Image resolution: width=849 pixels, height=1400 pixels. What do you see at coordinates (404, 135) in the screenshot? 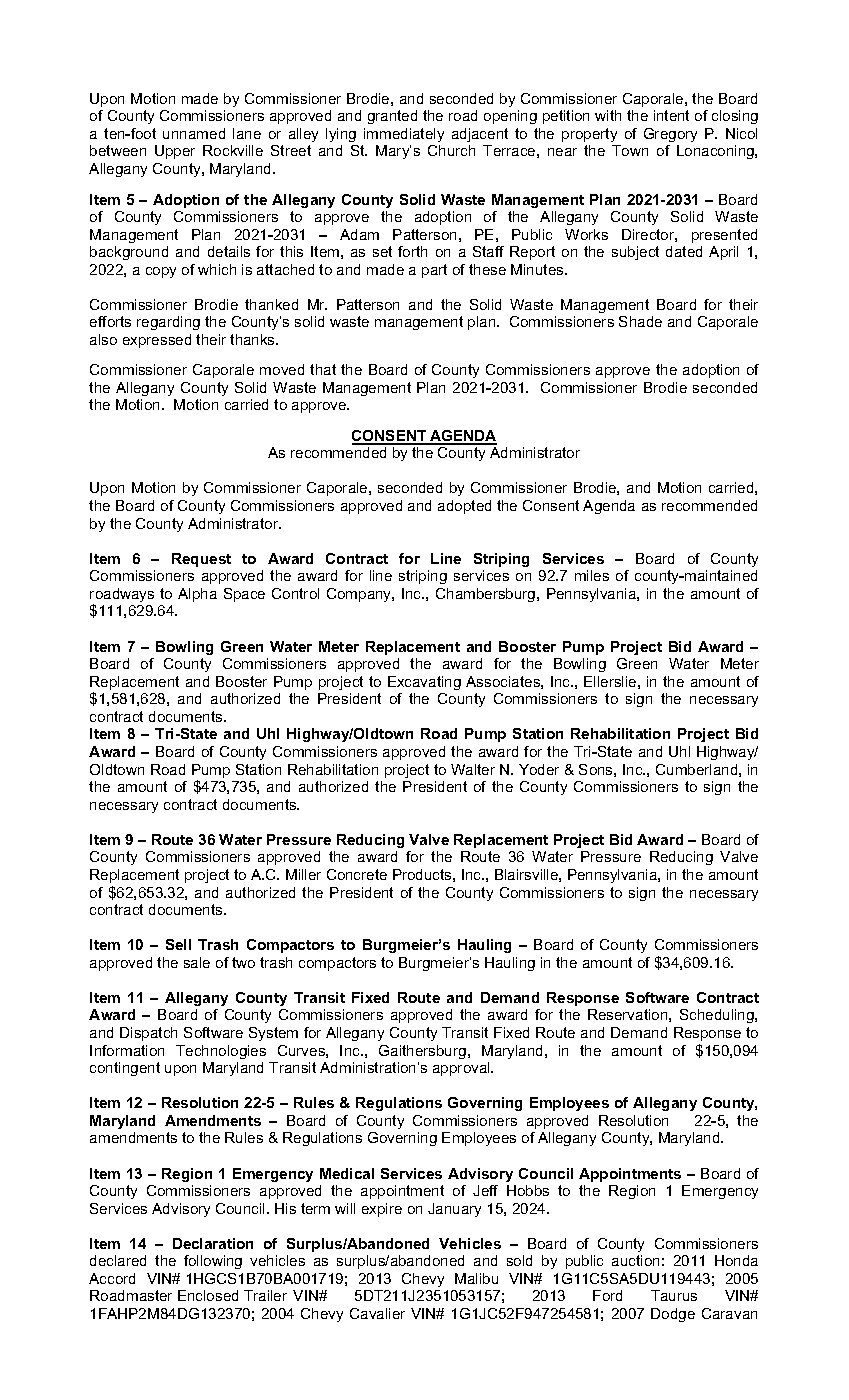
I see `immediately` at bounding box center [404, 135].
